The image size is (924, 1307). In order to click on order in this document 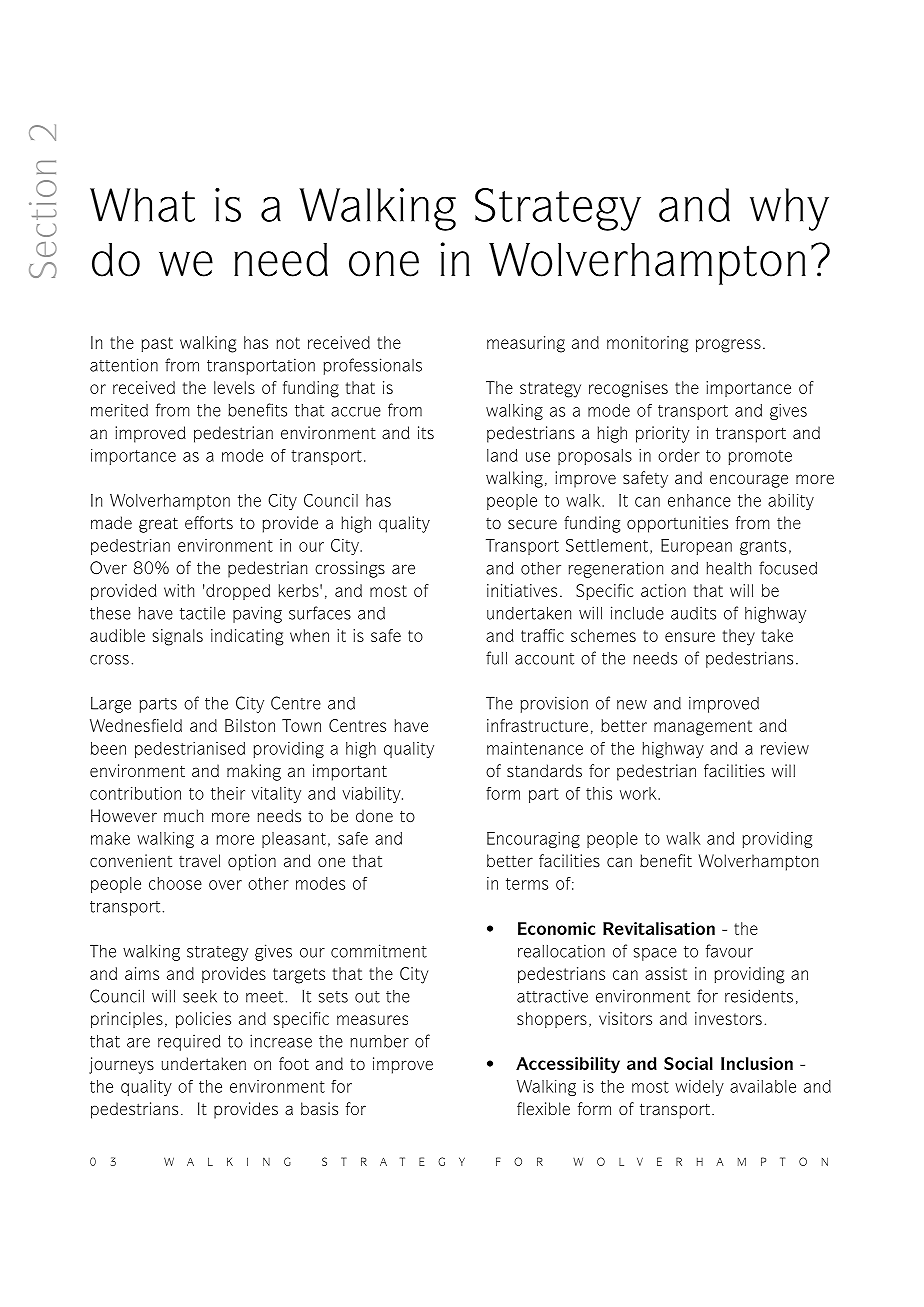, I will do `click(679, 455)`.
